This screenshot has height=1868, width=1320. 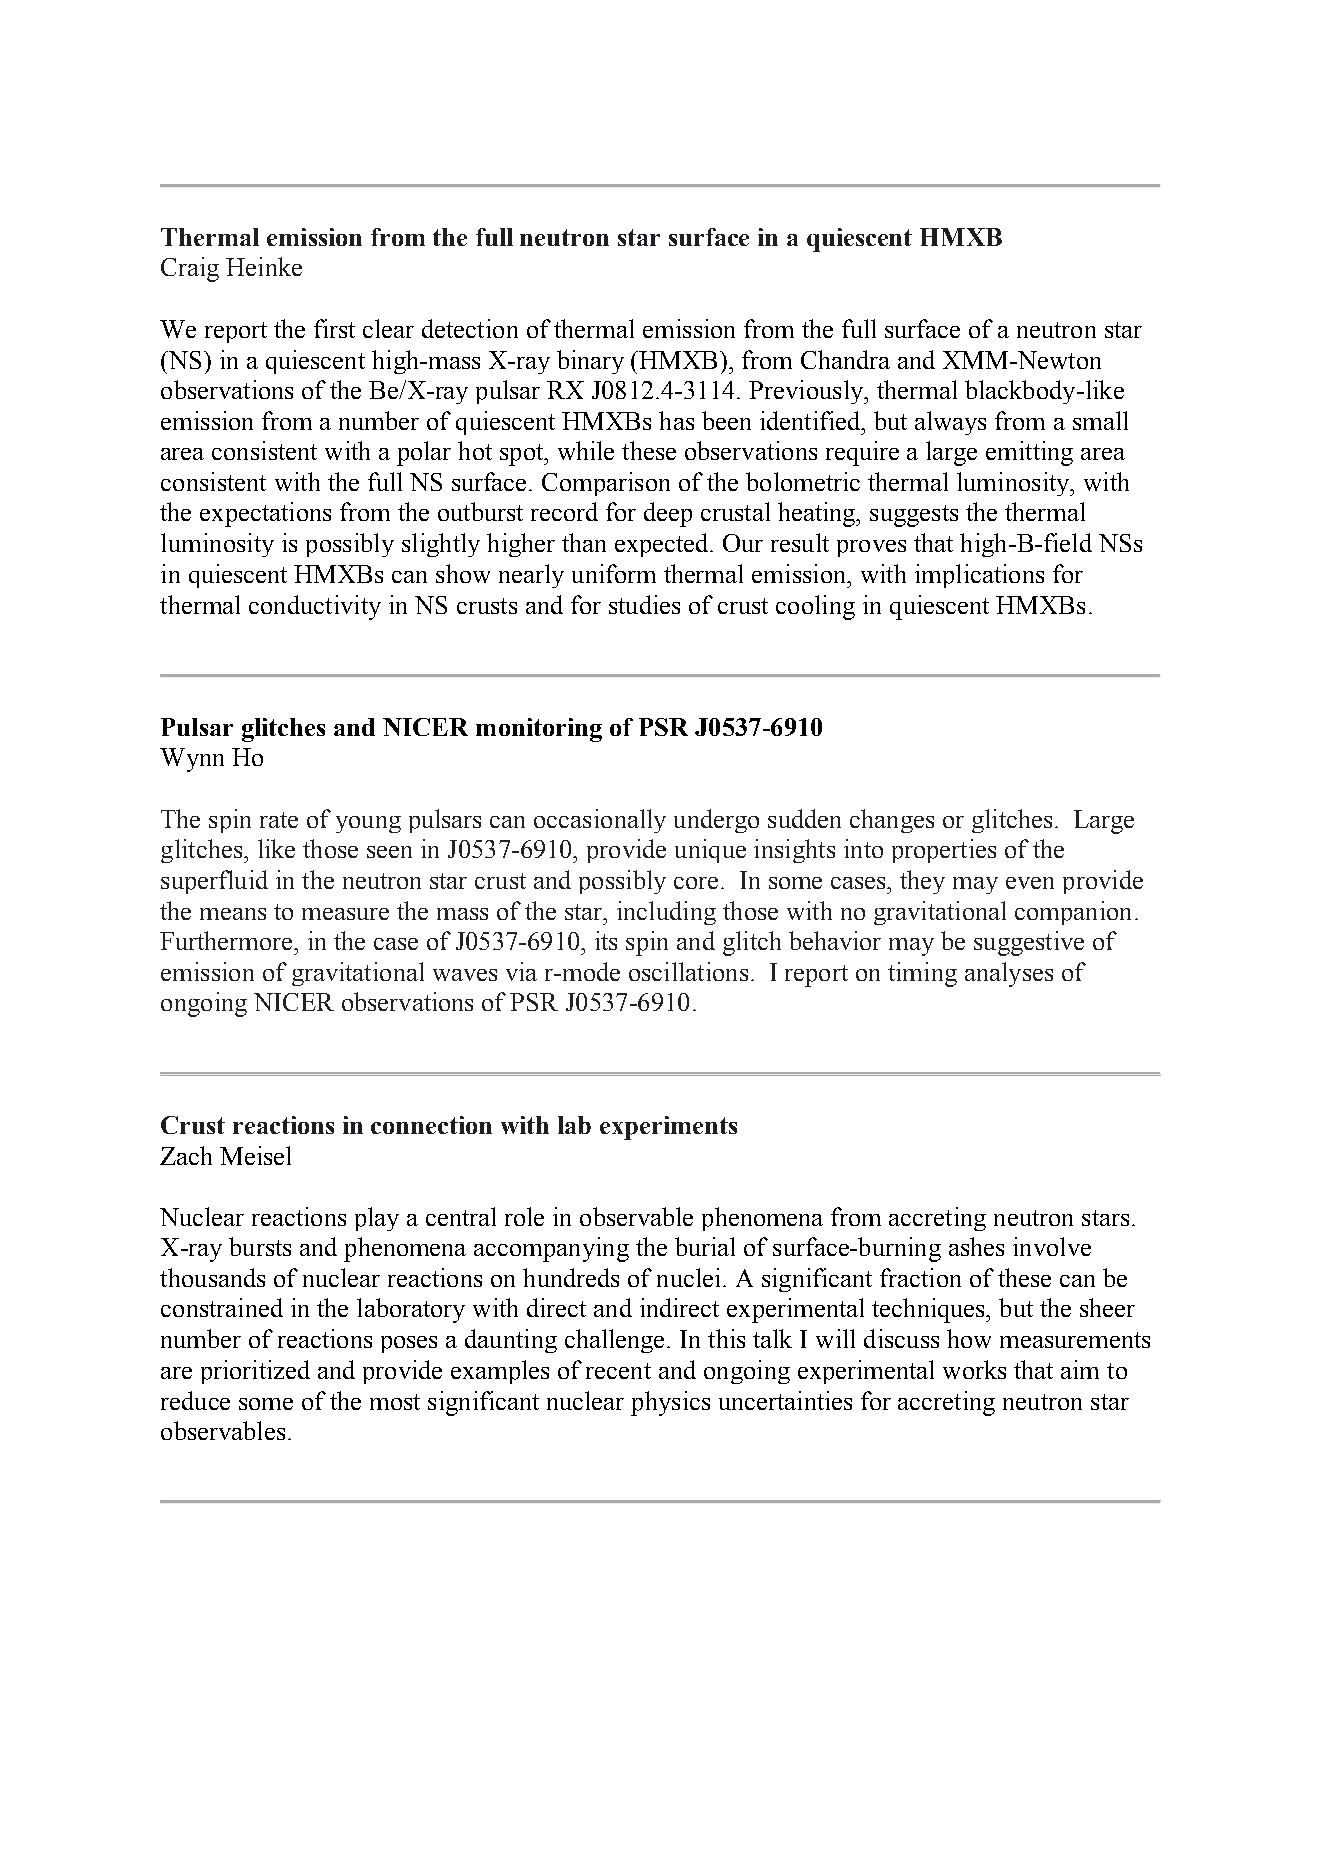 I want to click on oscillations, so click(x=688, y=971).
